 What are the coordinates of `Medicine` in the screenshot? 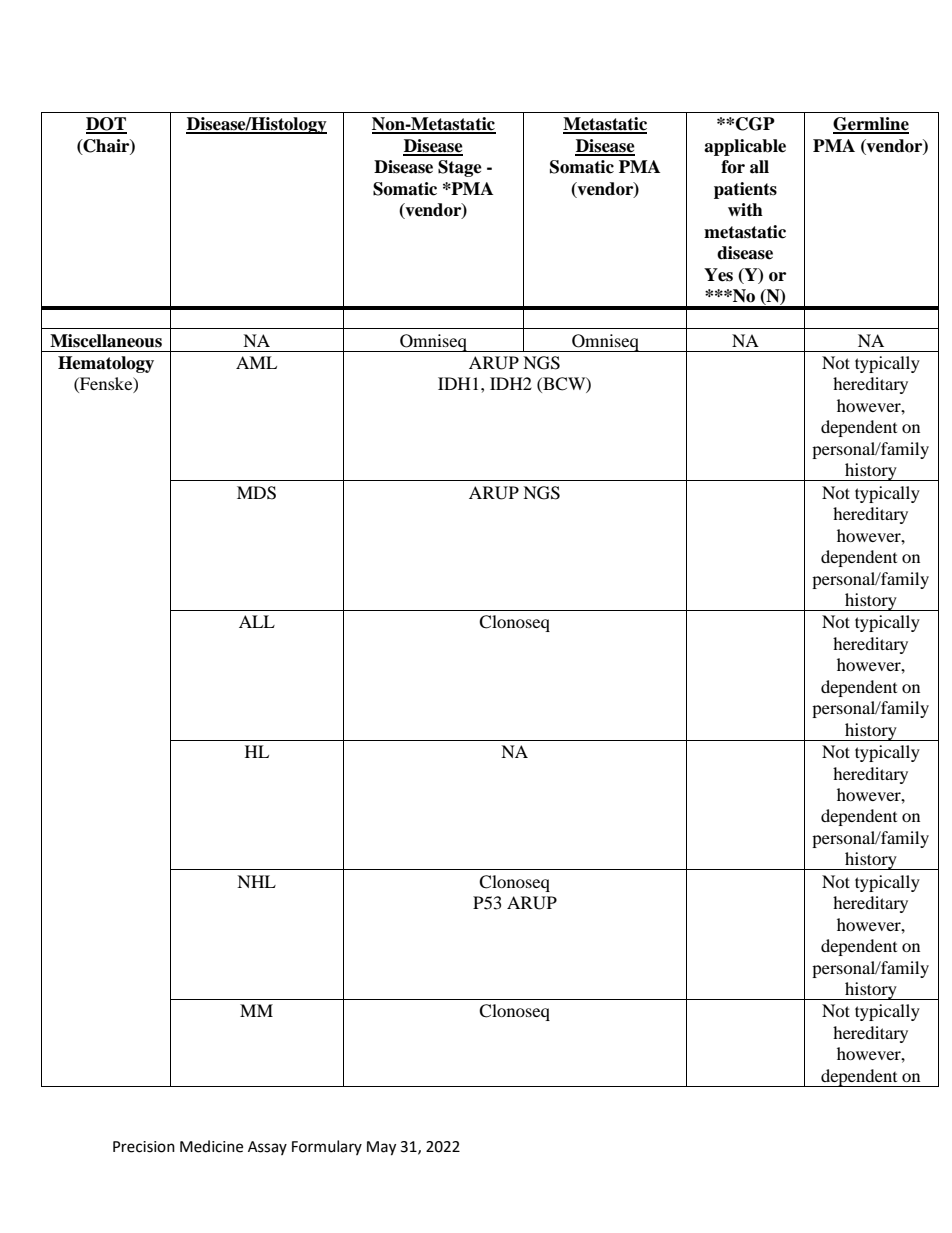 It's located at (211, 1146).
